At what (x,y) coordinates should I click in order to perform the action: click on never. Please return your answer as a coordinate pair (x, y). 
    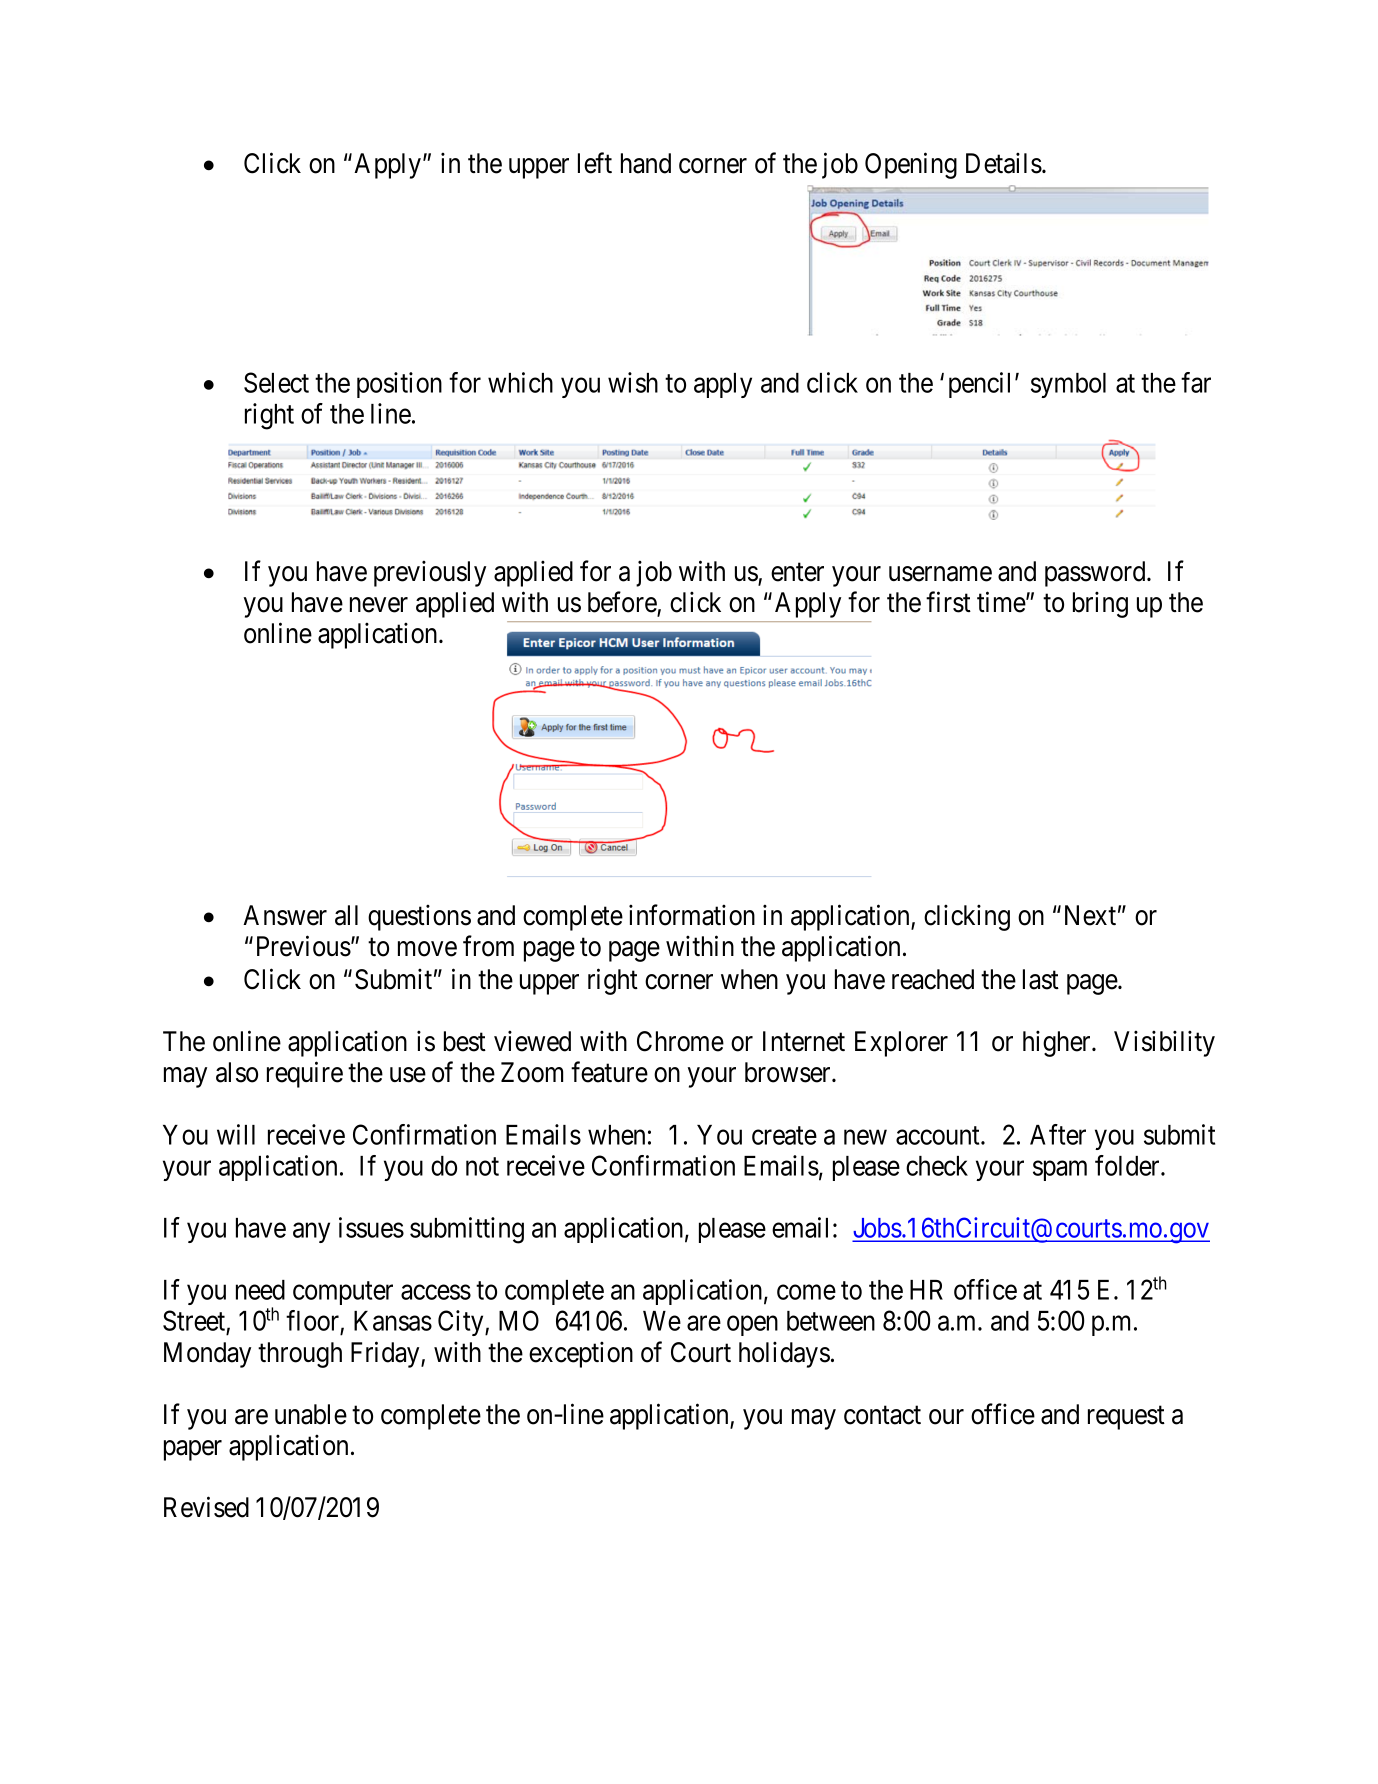
    Looking at the image, I should click on (379, 605).
